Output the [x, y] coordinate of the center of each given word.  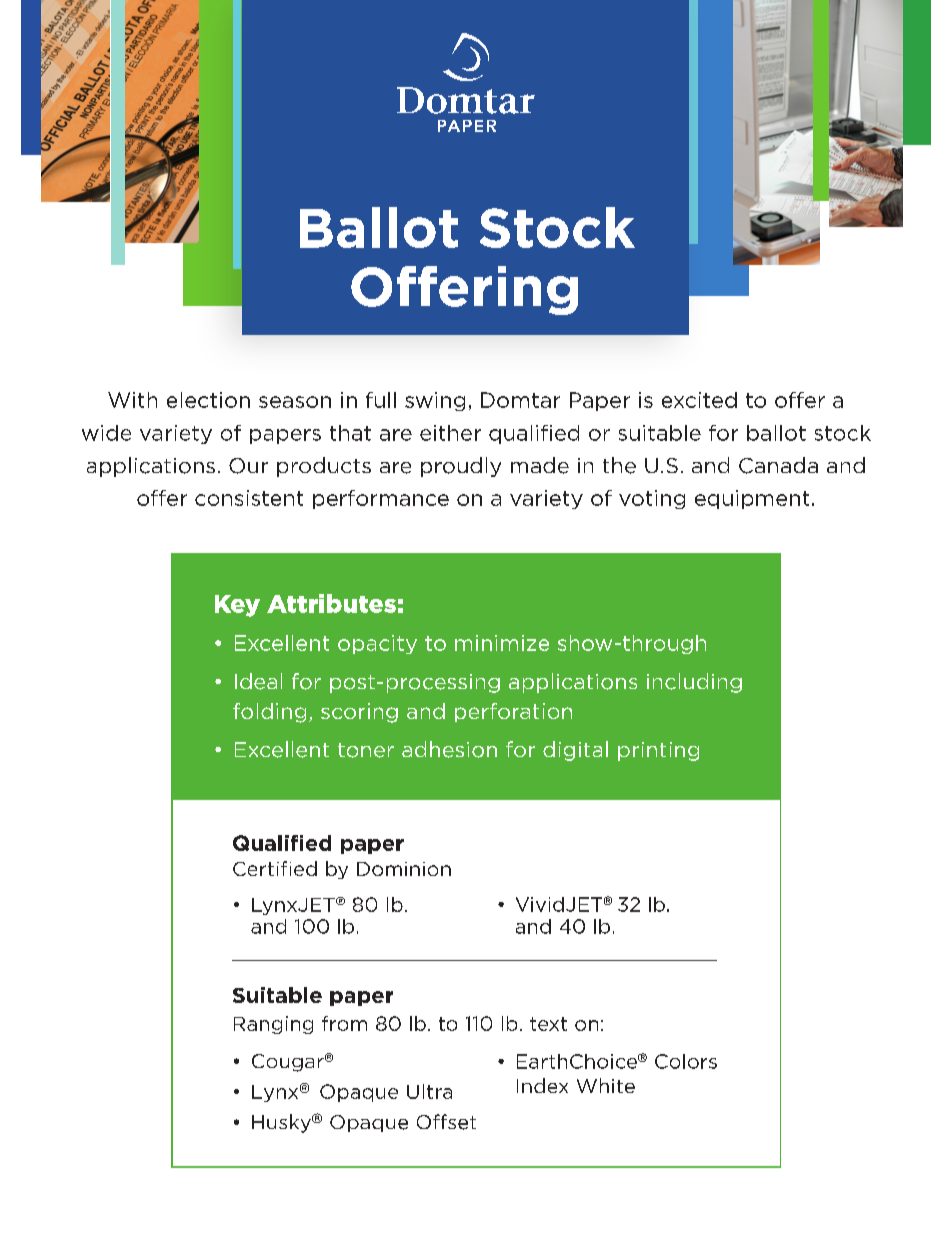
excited [699, 400]
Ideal [258, 681]
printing [658, 751]
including [694, 683]
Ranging [273, 1025]
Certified [275, 868]
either [450, 433]
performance [381, 499]
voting [652, 499]
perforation [513, 712]
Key [237, 606]
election [208, 400]
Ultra [429, 1091]
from [344, 1023]
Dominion [404, 869]
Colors [686, 1061]
